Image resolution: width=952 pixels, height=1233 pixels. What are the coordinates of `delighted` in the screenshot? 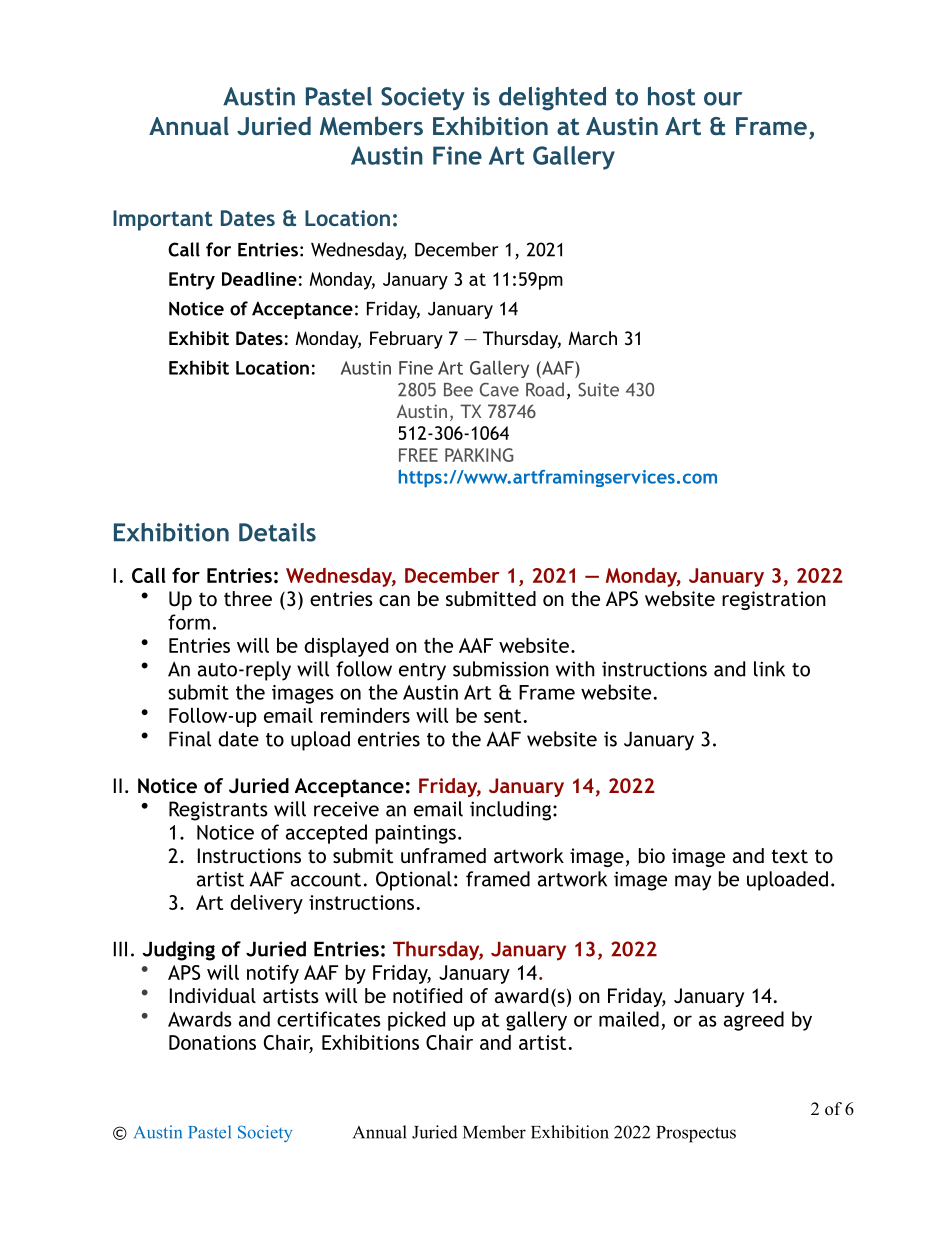 It's located at (552, 99).
